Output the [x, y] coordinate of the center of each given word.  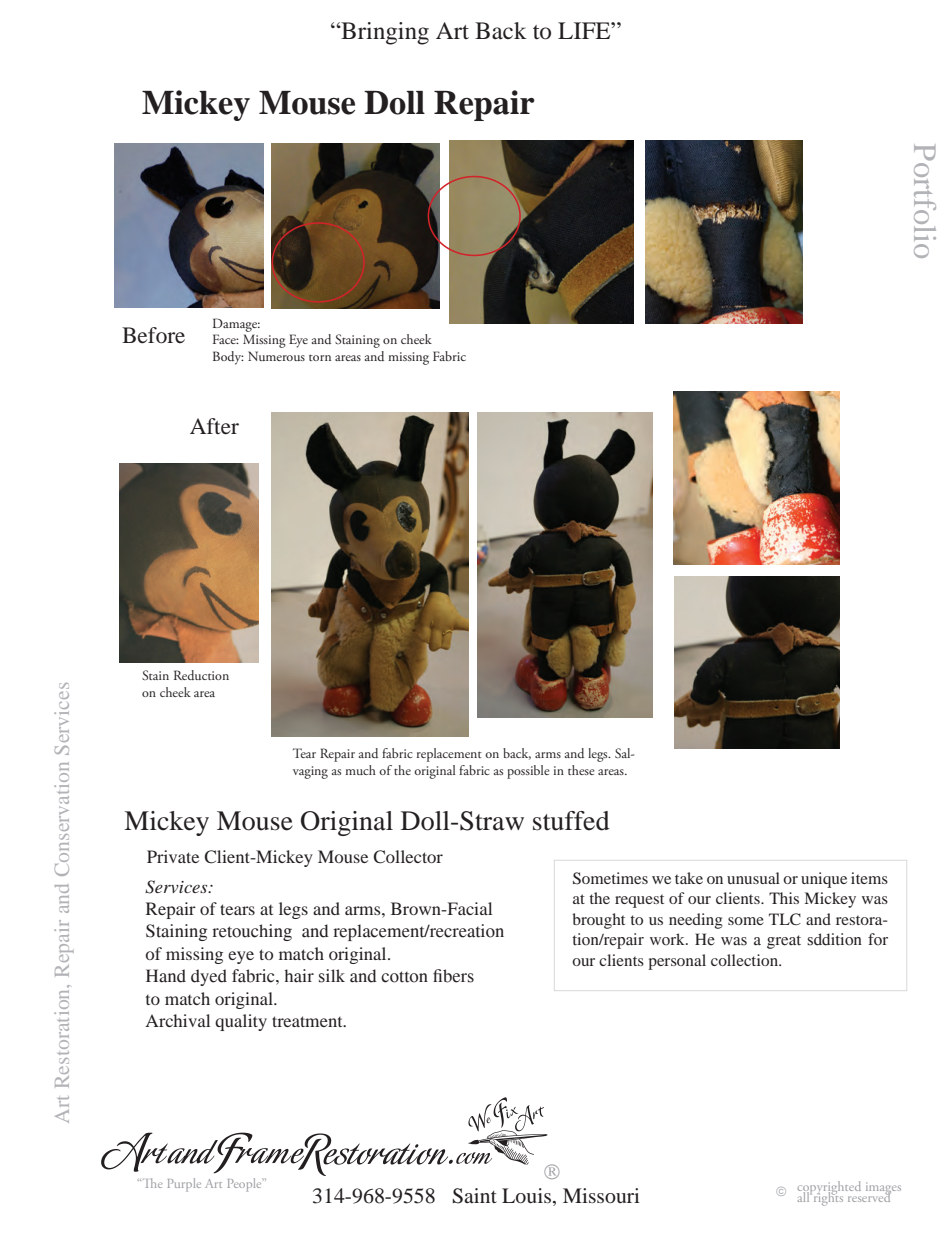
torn [320, 358]
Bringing [384, 33]
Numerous [276, 356]
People [246, 1185]
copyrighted [829, 1189]
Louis [526, 1195]
